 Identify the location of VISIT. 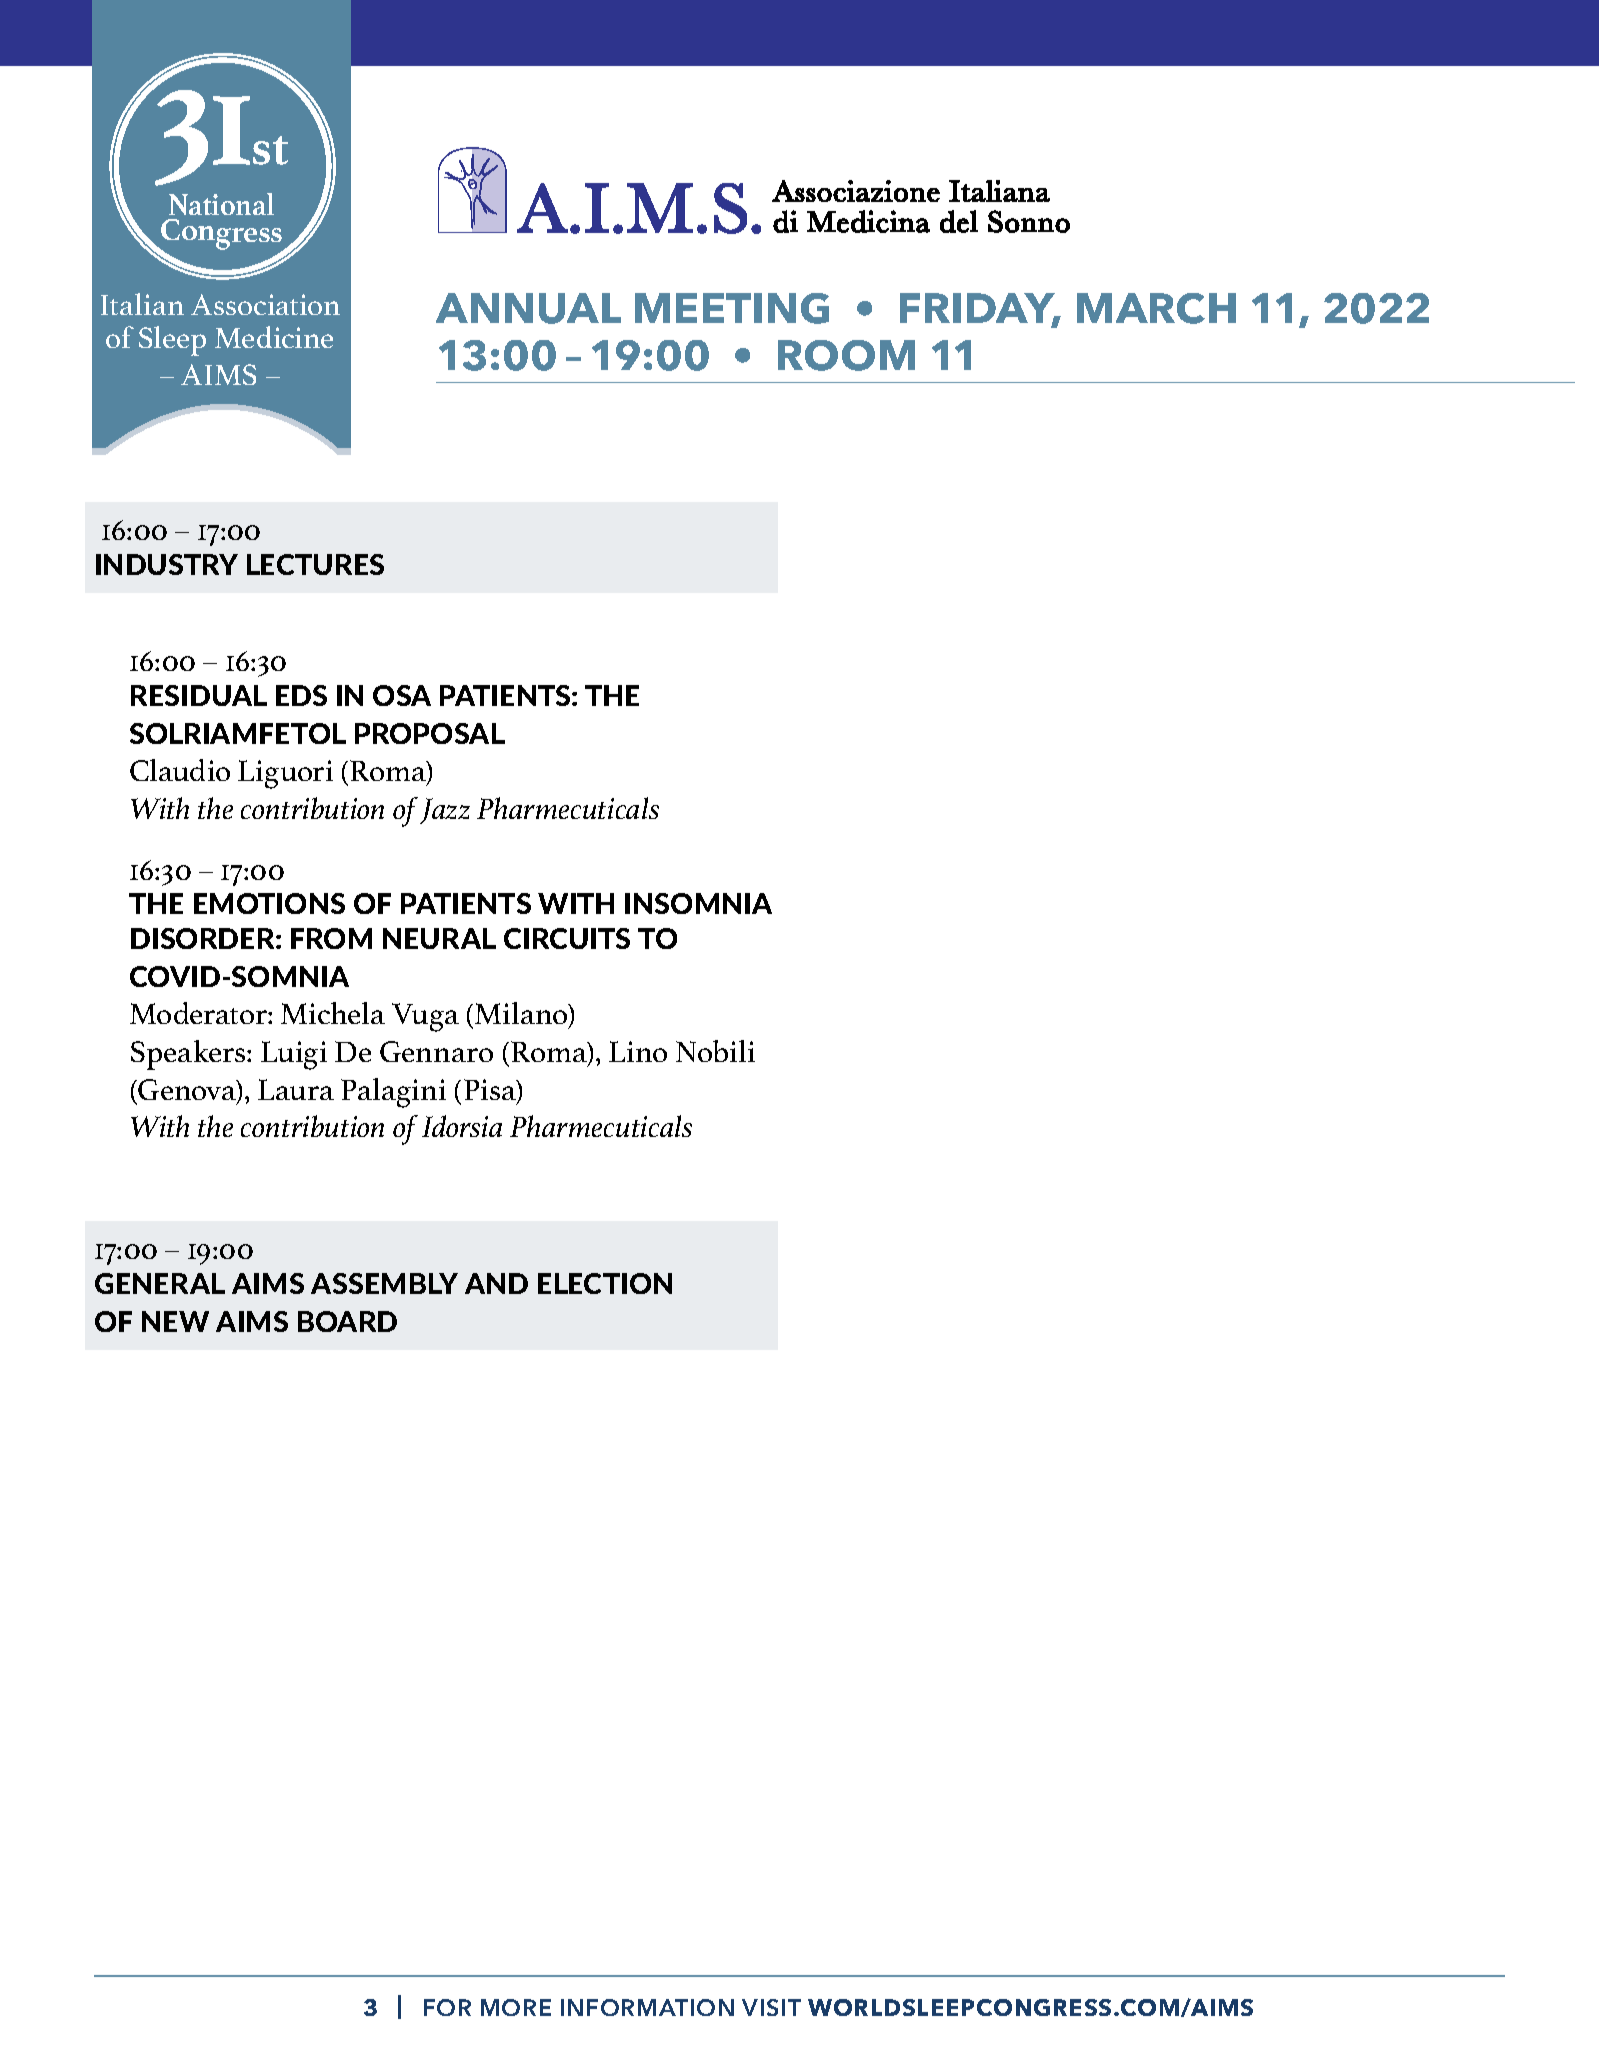
(771, 2007).
